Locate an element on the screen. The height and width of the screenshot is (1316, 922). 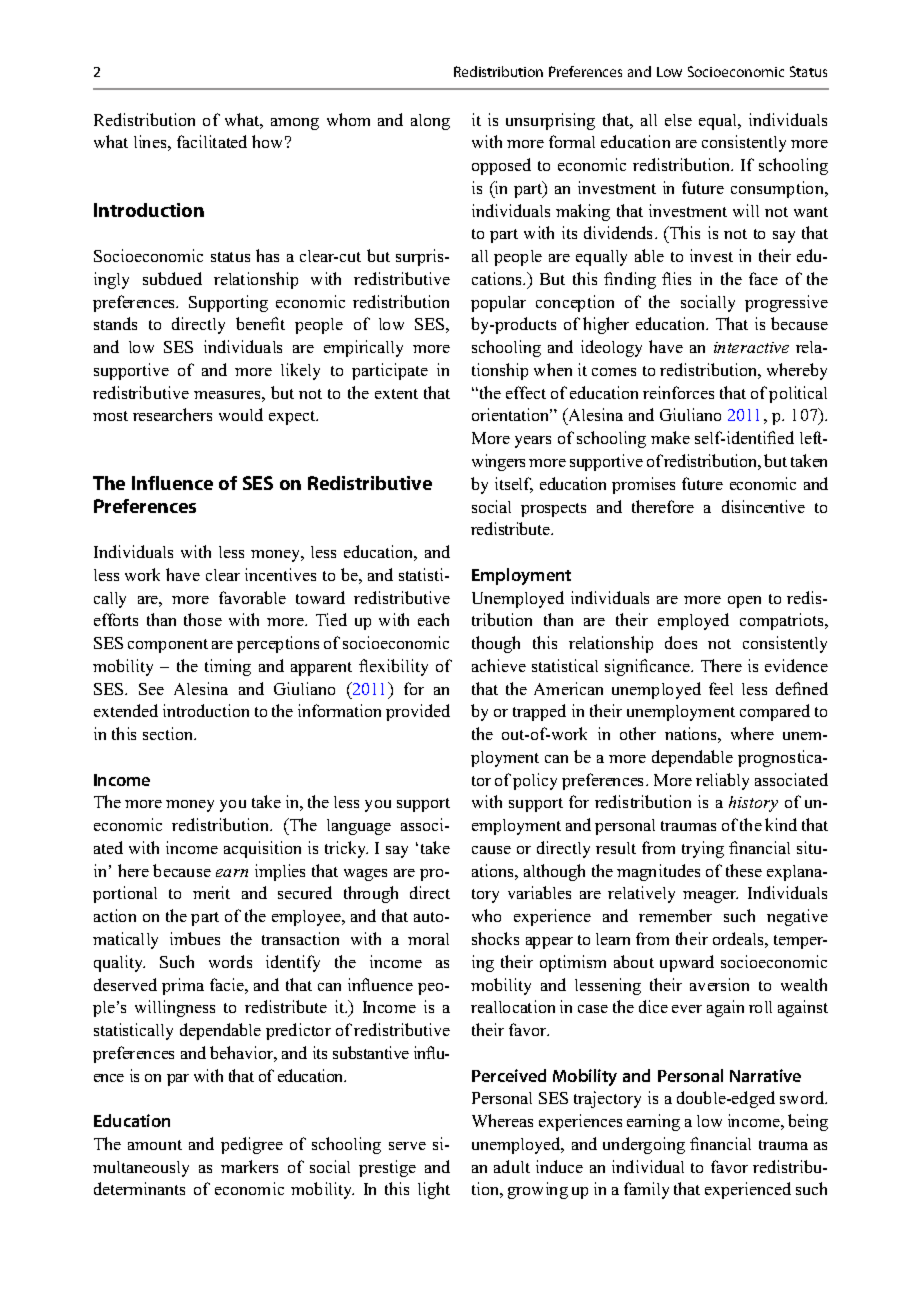
provided is located at coordinates (418, 712).
